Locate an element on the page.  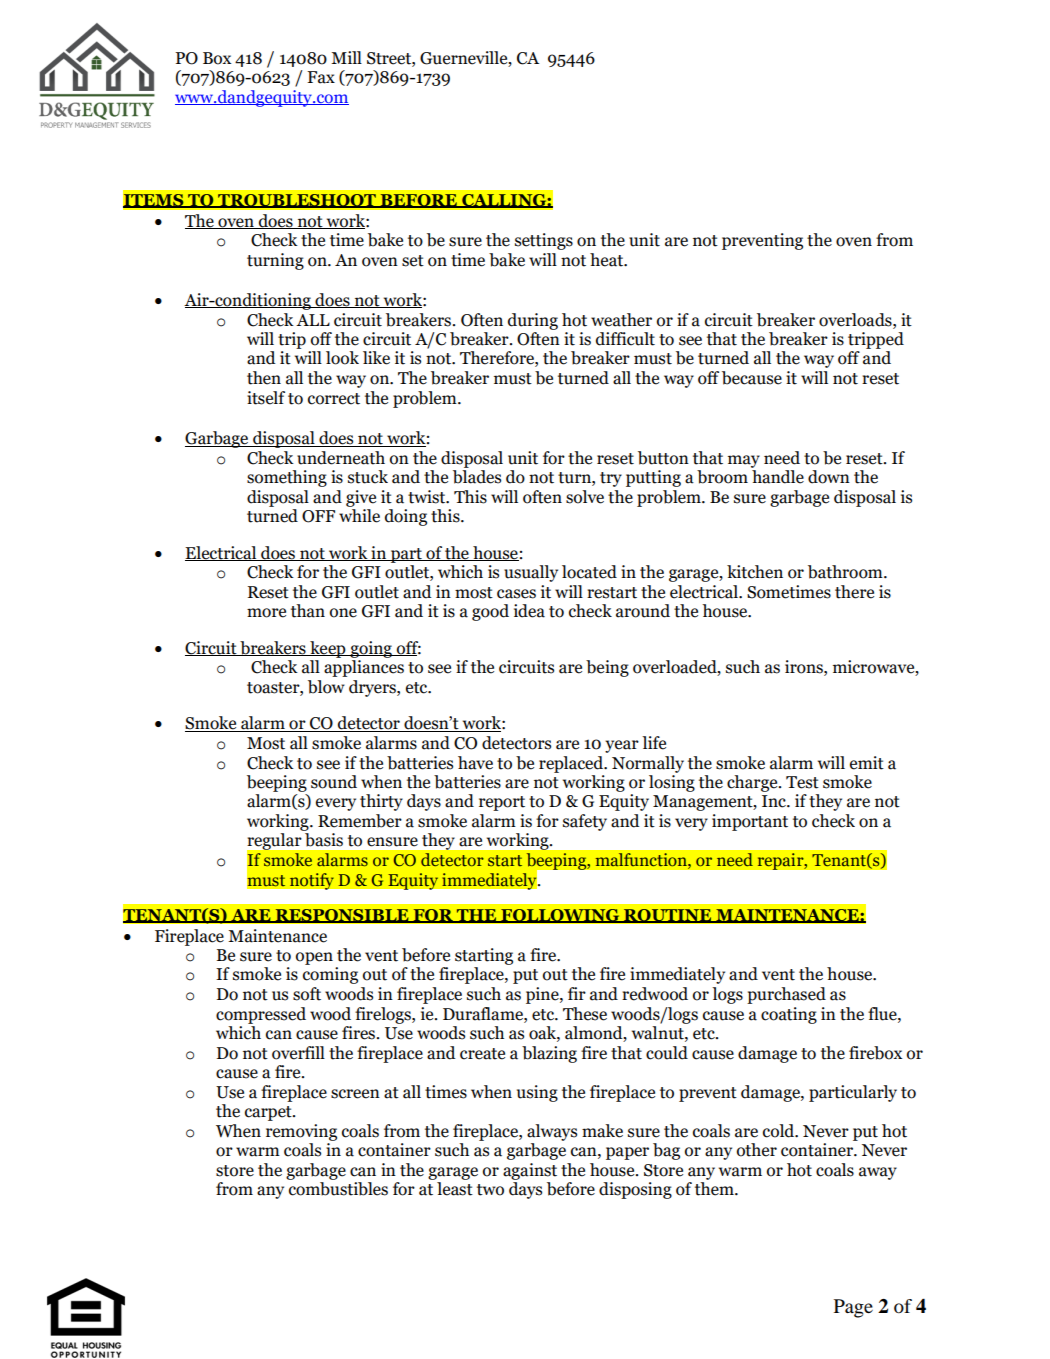
difficult is located at coordinates (625, 339).
